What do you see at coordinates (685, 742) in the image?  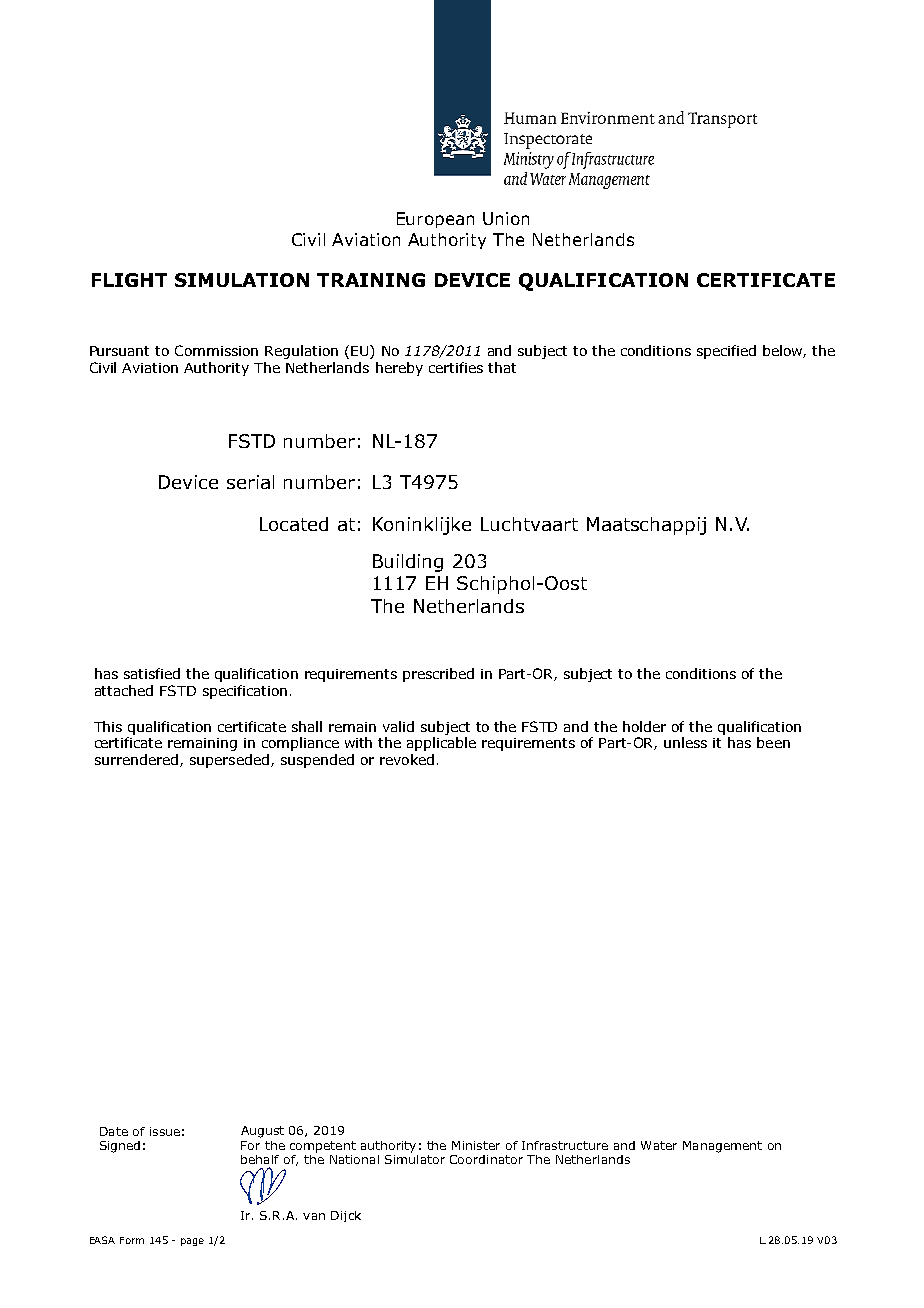 I see `unless` at bounding box center [685, 742].
